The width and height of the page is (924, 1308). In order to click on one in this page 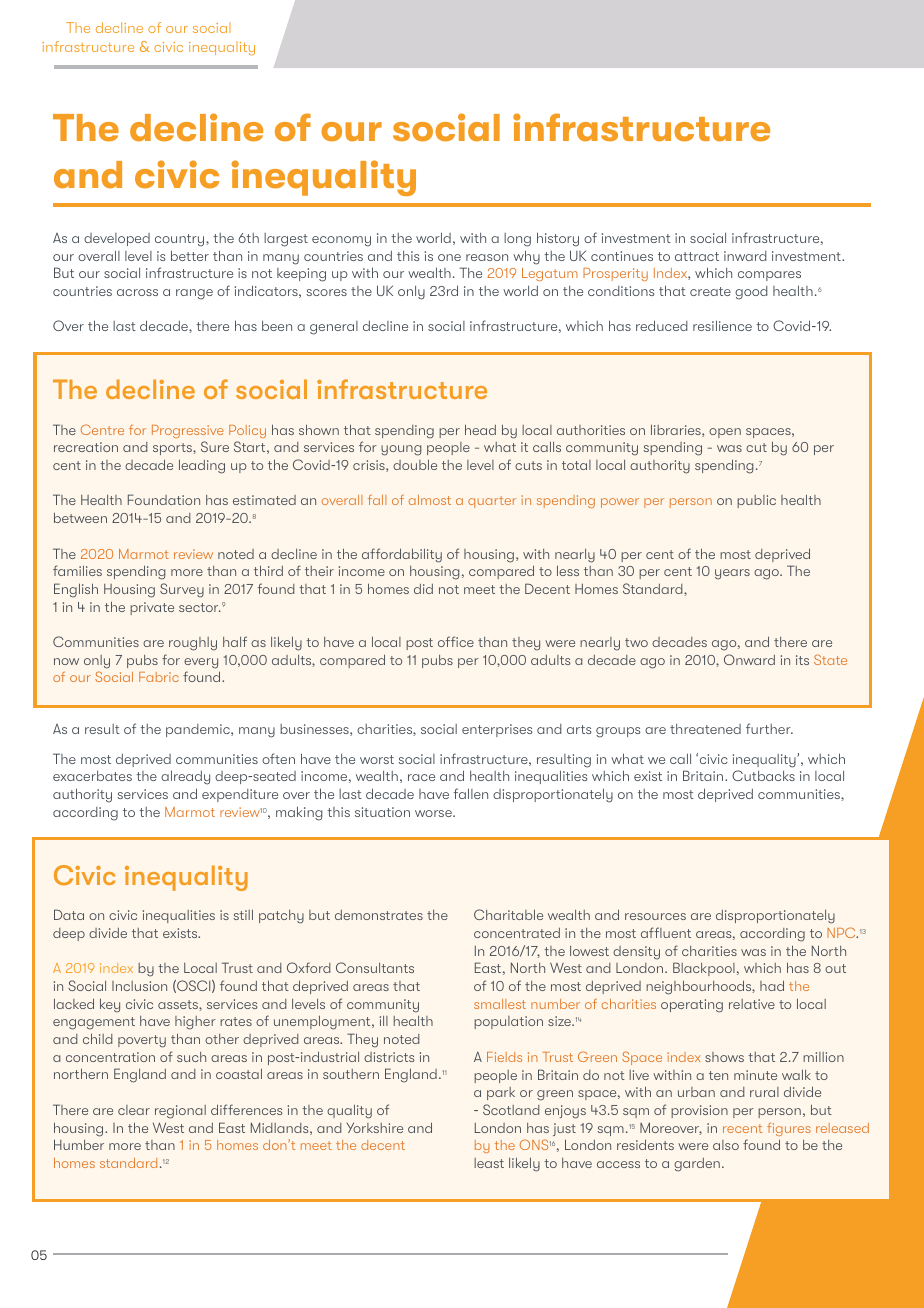, I will do `click(449, 257)`.
